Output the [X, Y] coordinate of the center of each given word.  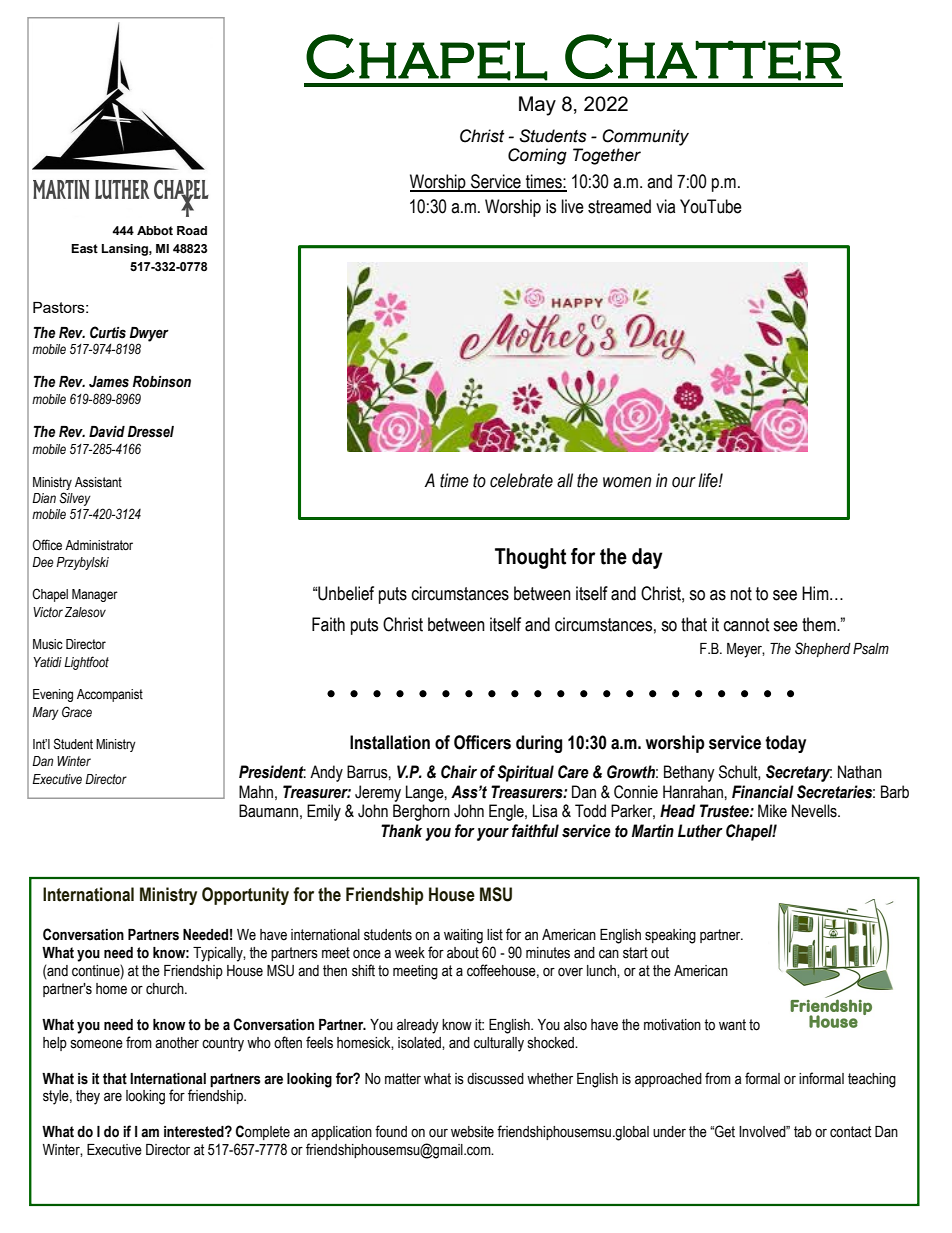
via [665, 206]
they [88, 1097]
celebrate [521, 480]
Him [816, 593]
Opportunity [245, 896]
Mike [772, 811]
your [493, 834]
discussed [495, 1079]
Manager [95, 595]
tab [803, 1132]
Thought [530, 558]
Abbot [155, 230]
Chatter [703, 57]
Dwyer [149, 334]
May [537, 106]
